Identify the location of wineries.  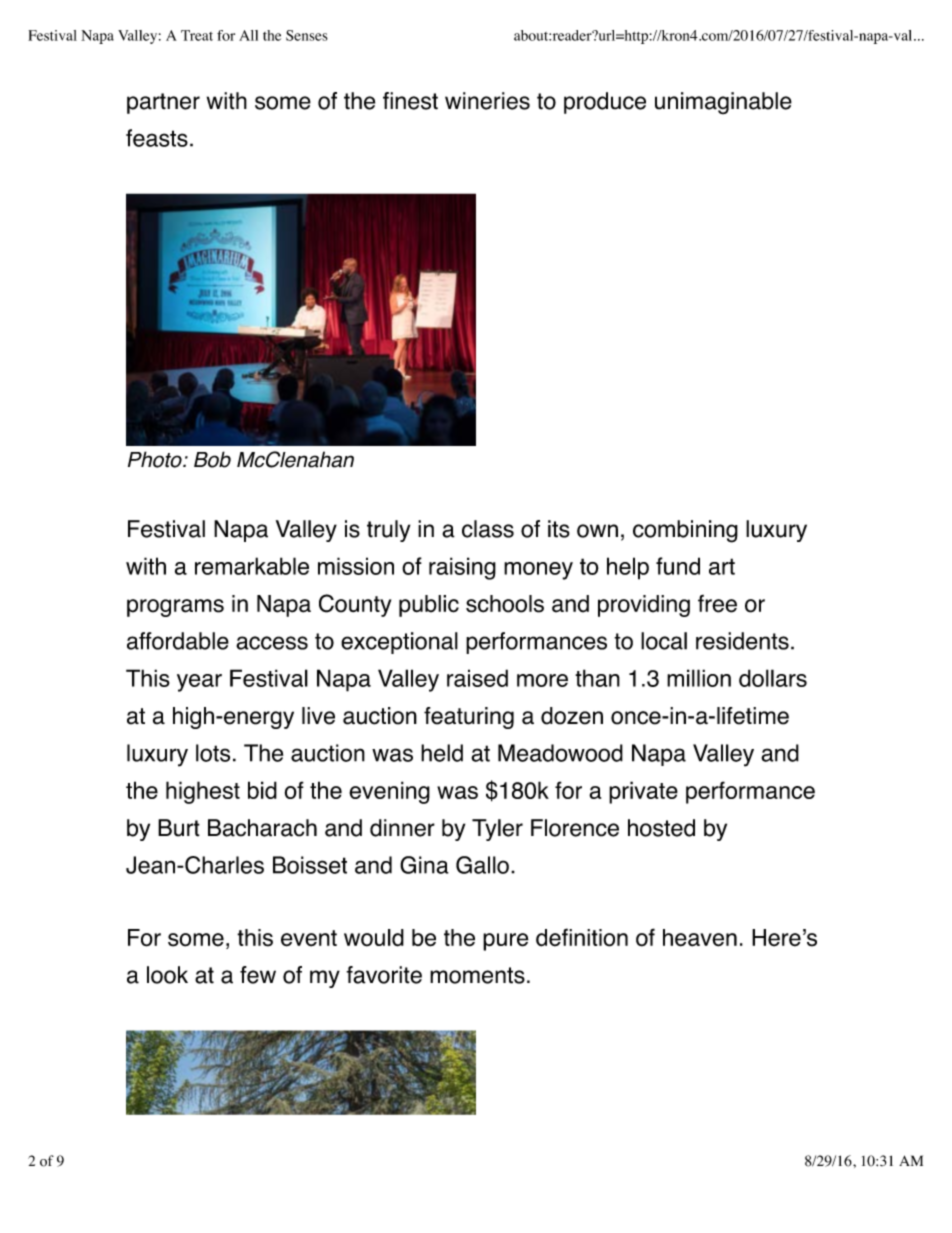
(487, 101).
